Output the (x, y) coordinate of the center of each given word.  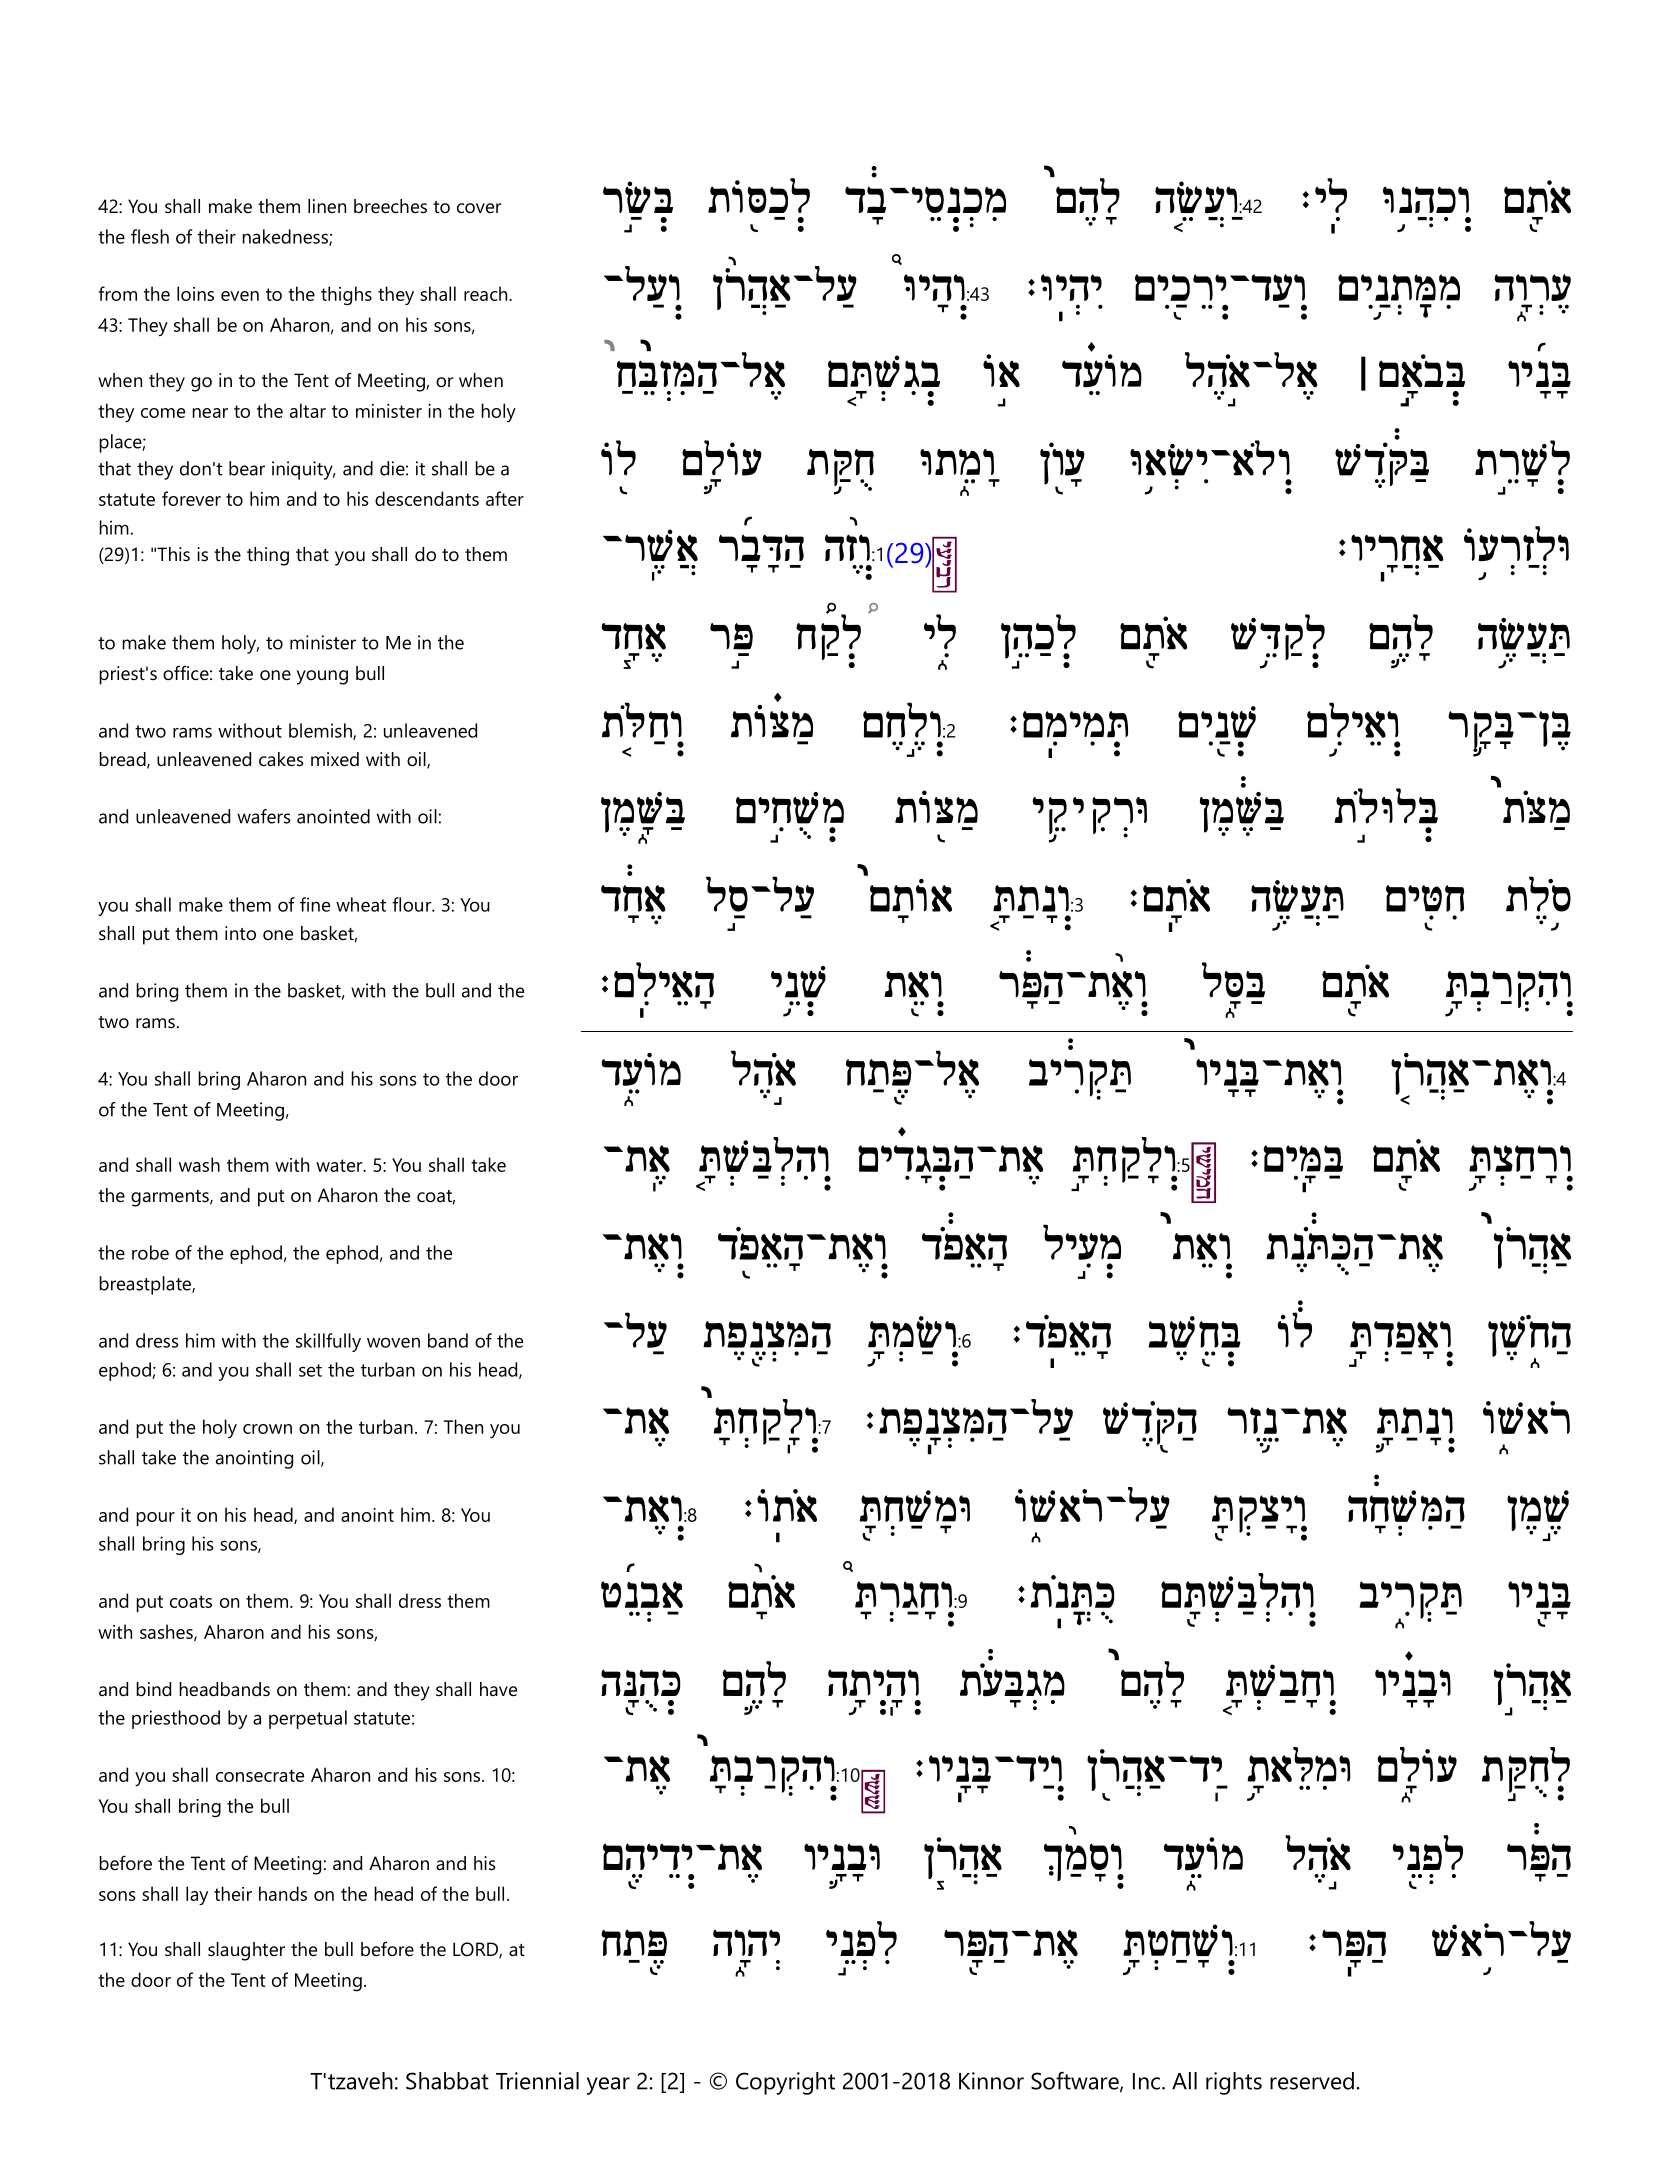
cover (479, 208)
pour (155, 1519)
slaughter (246, 1951)
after (505, 498)
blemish (321, 731)
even (240, 296)
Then (463, 1426)
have (498, 1689)
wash (199, 1164)
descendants (427, 498)
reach (487, 293)
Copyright (785, 2083)
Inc (1146, 2081)
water (340, 1165)
